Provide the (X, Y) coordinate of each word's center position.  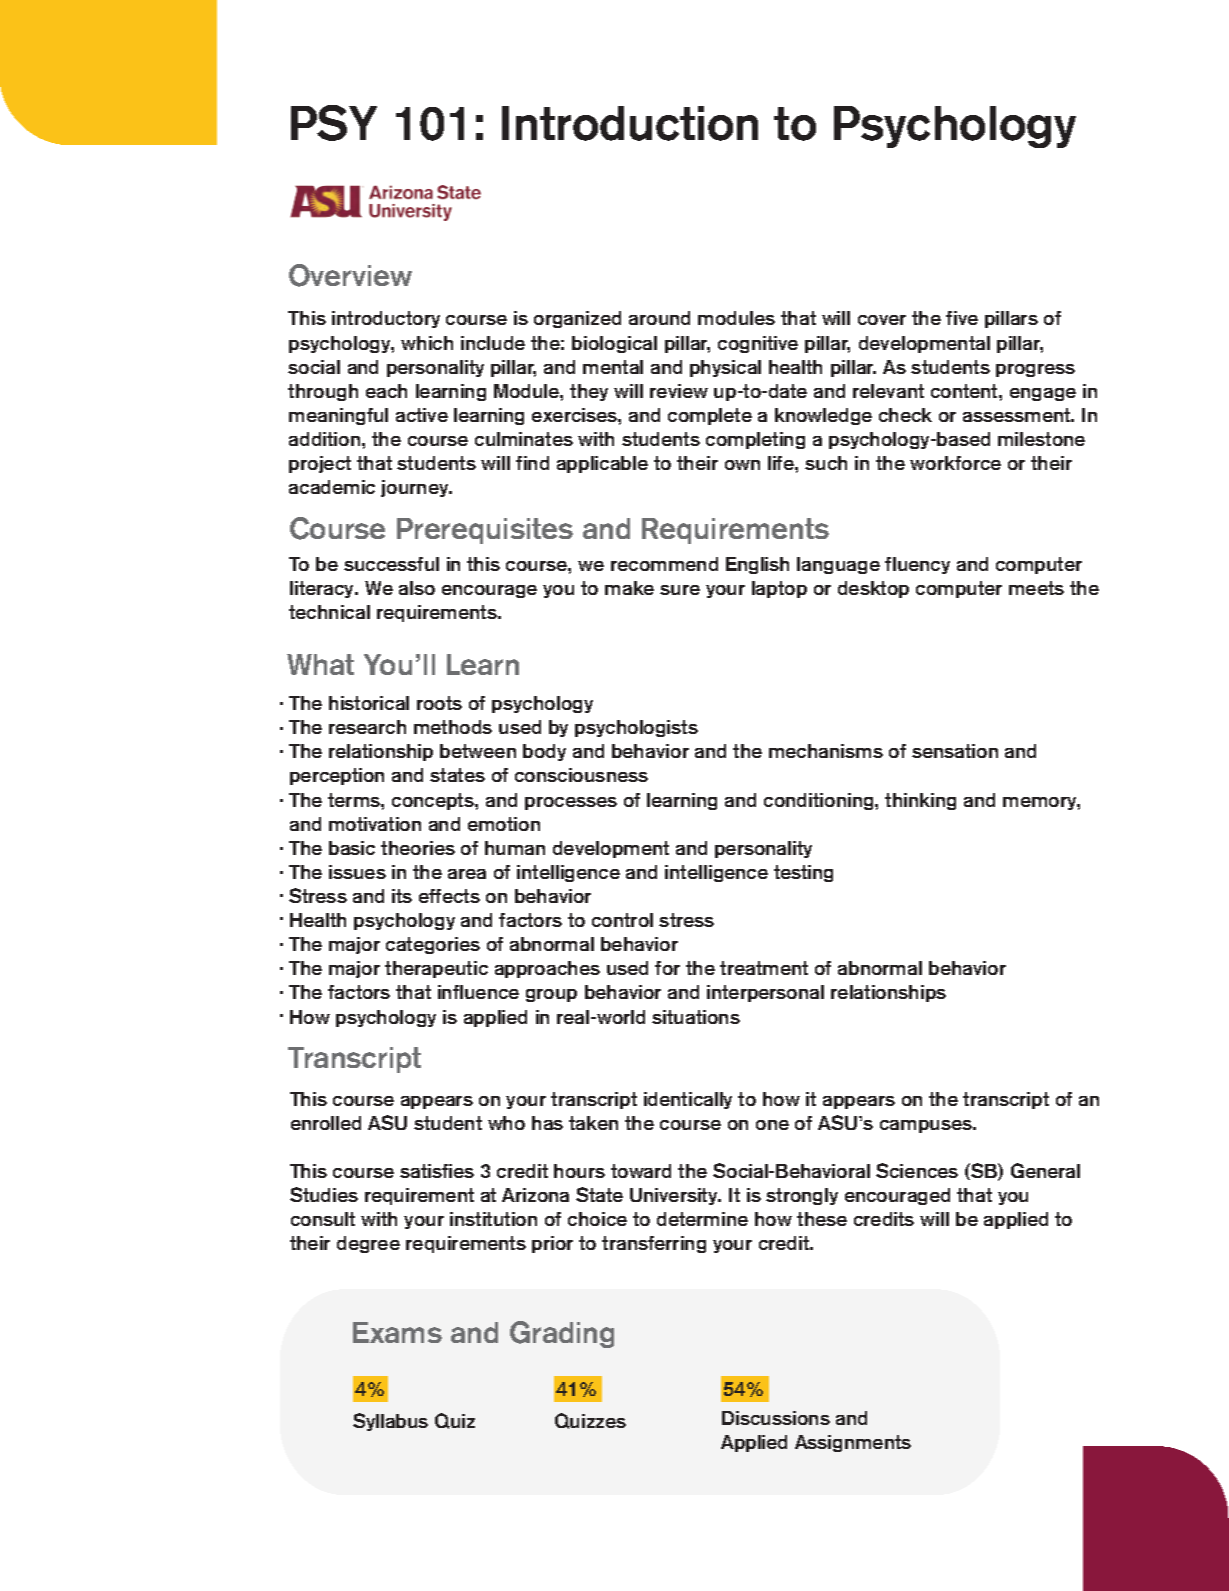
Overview (350, 275)
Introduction (630, 123)
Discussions (776, 1418)
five (962, 318)
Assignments (853, 1443)
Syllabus (390, 1422)
